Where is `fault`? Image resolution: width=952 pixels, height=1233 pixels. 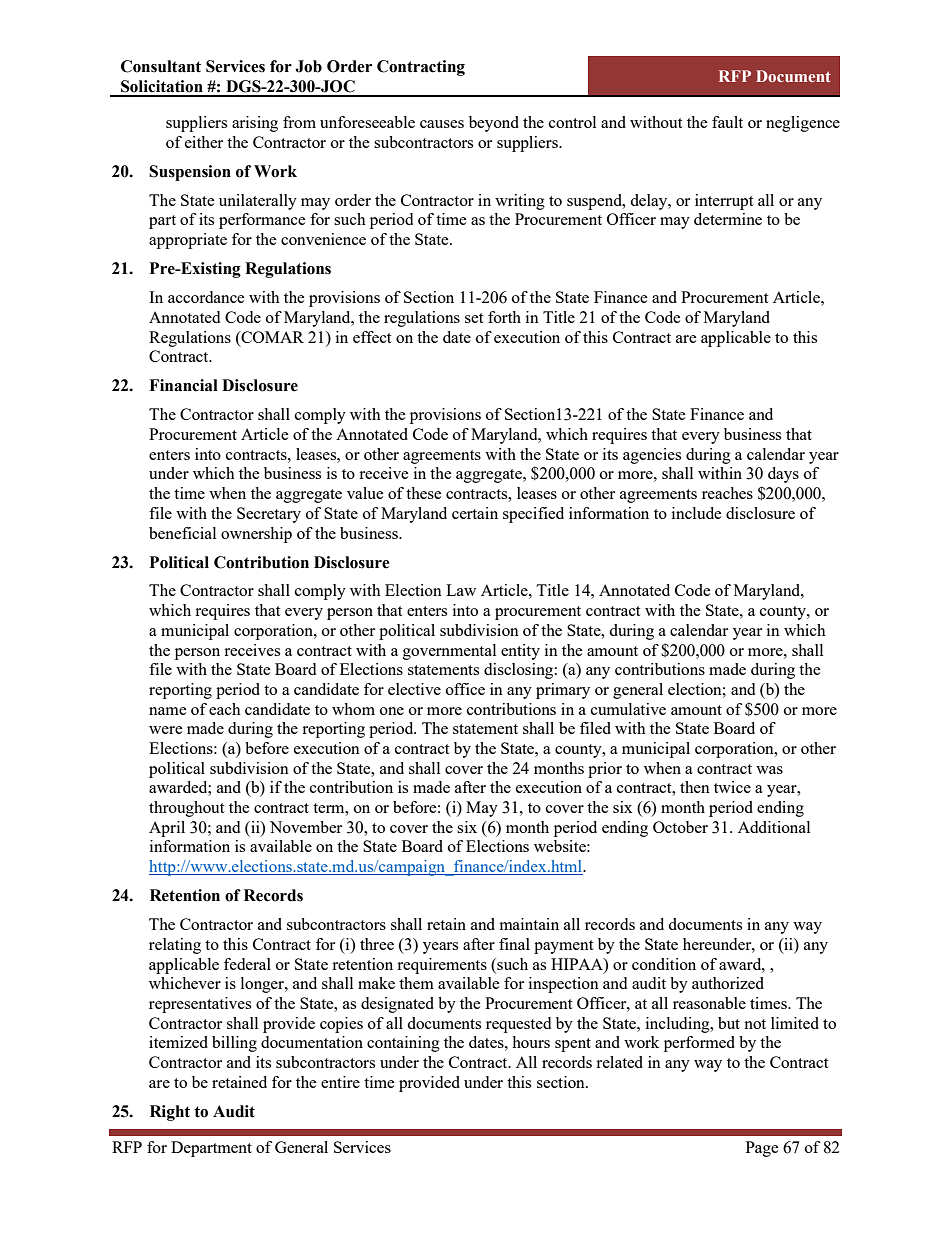 fault is located at coordinates (727, 122).
